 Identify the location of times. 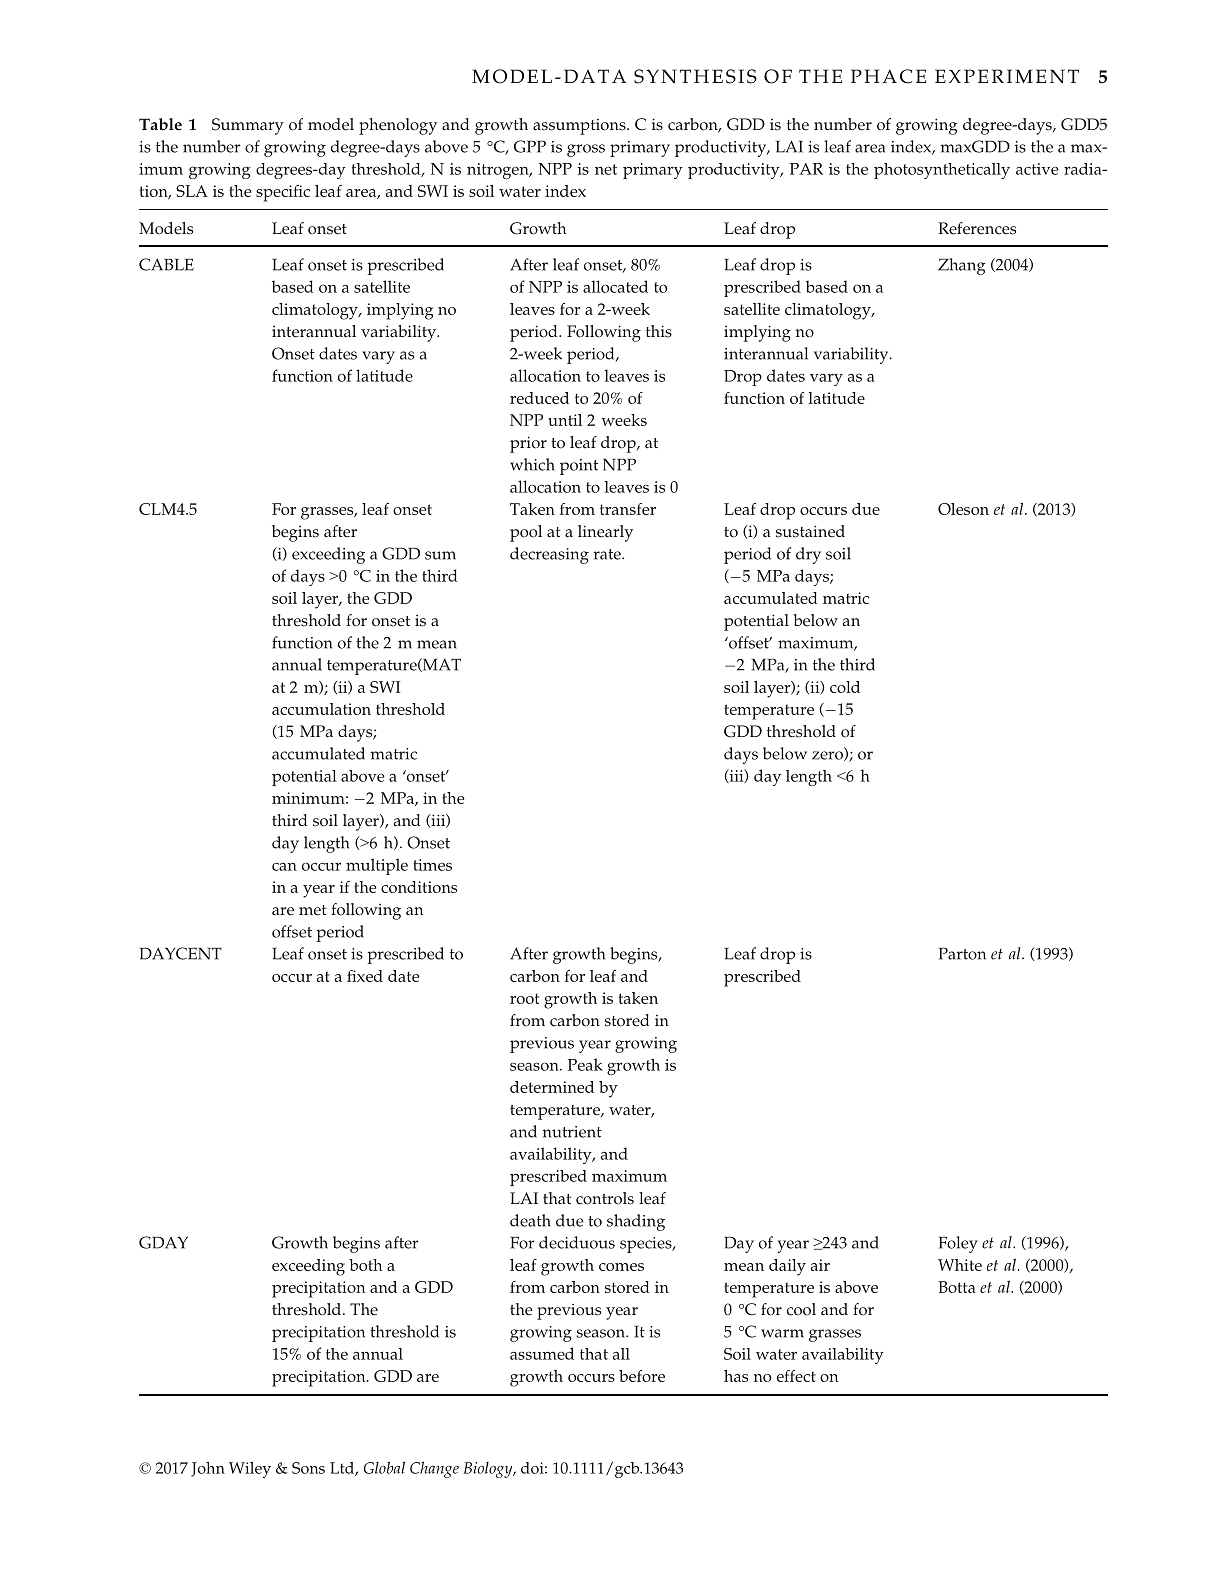
(432, 865).
